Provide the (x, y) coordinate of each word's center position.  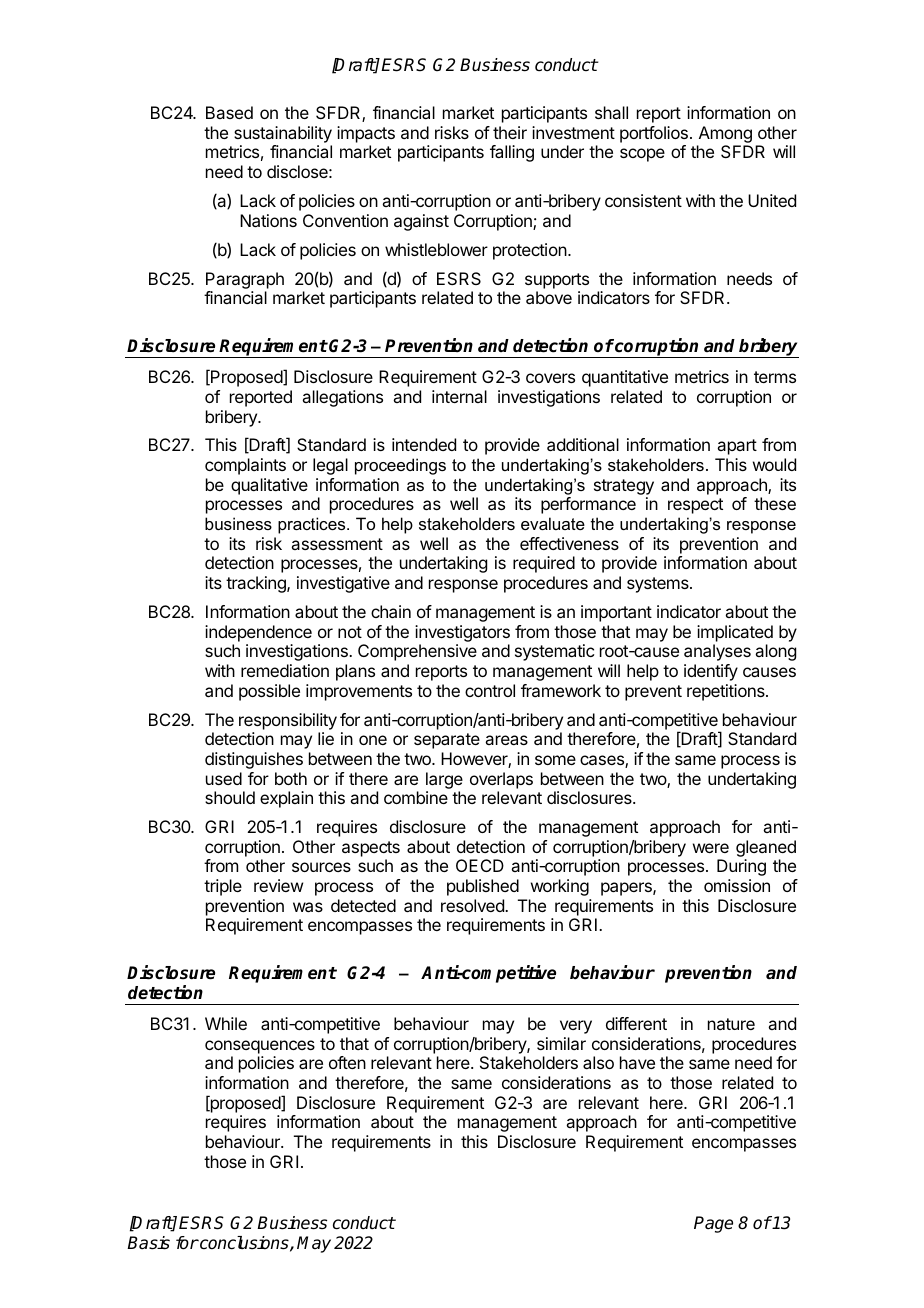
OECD (480, 865)
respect (695, 506)
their (510, 132)
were (711, 848)
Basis (148, 1243)
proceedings (400, 466)
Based (229, 112)
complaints (245, 466)
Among (725, 134)
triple (223, 887)
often (347, 1062)
